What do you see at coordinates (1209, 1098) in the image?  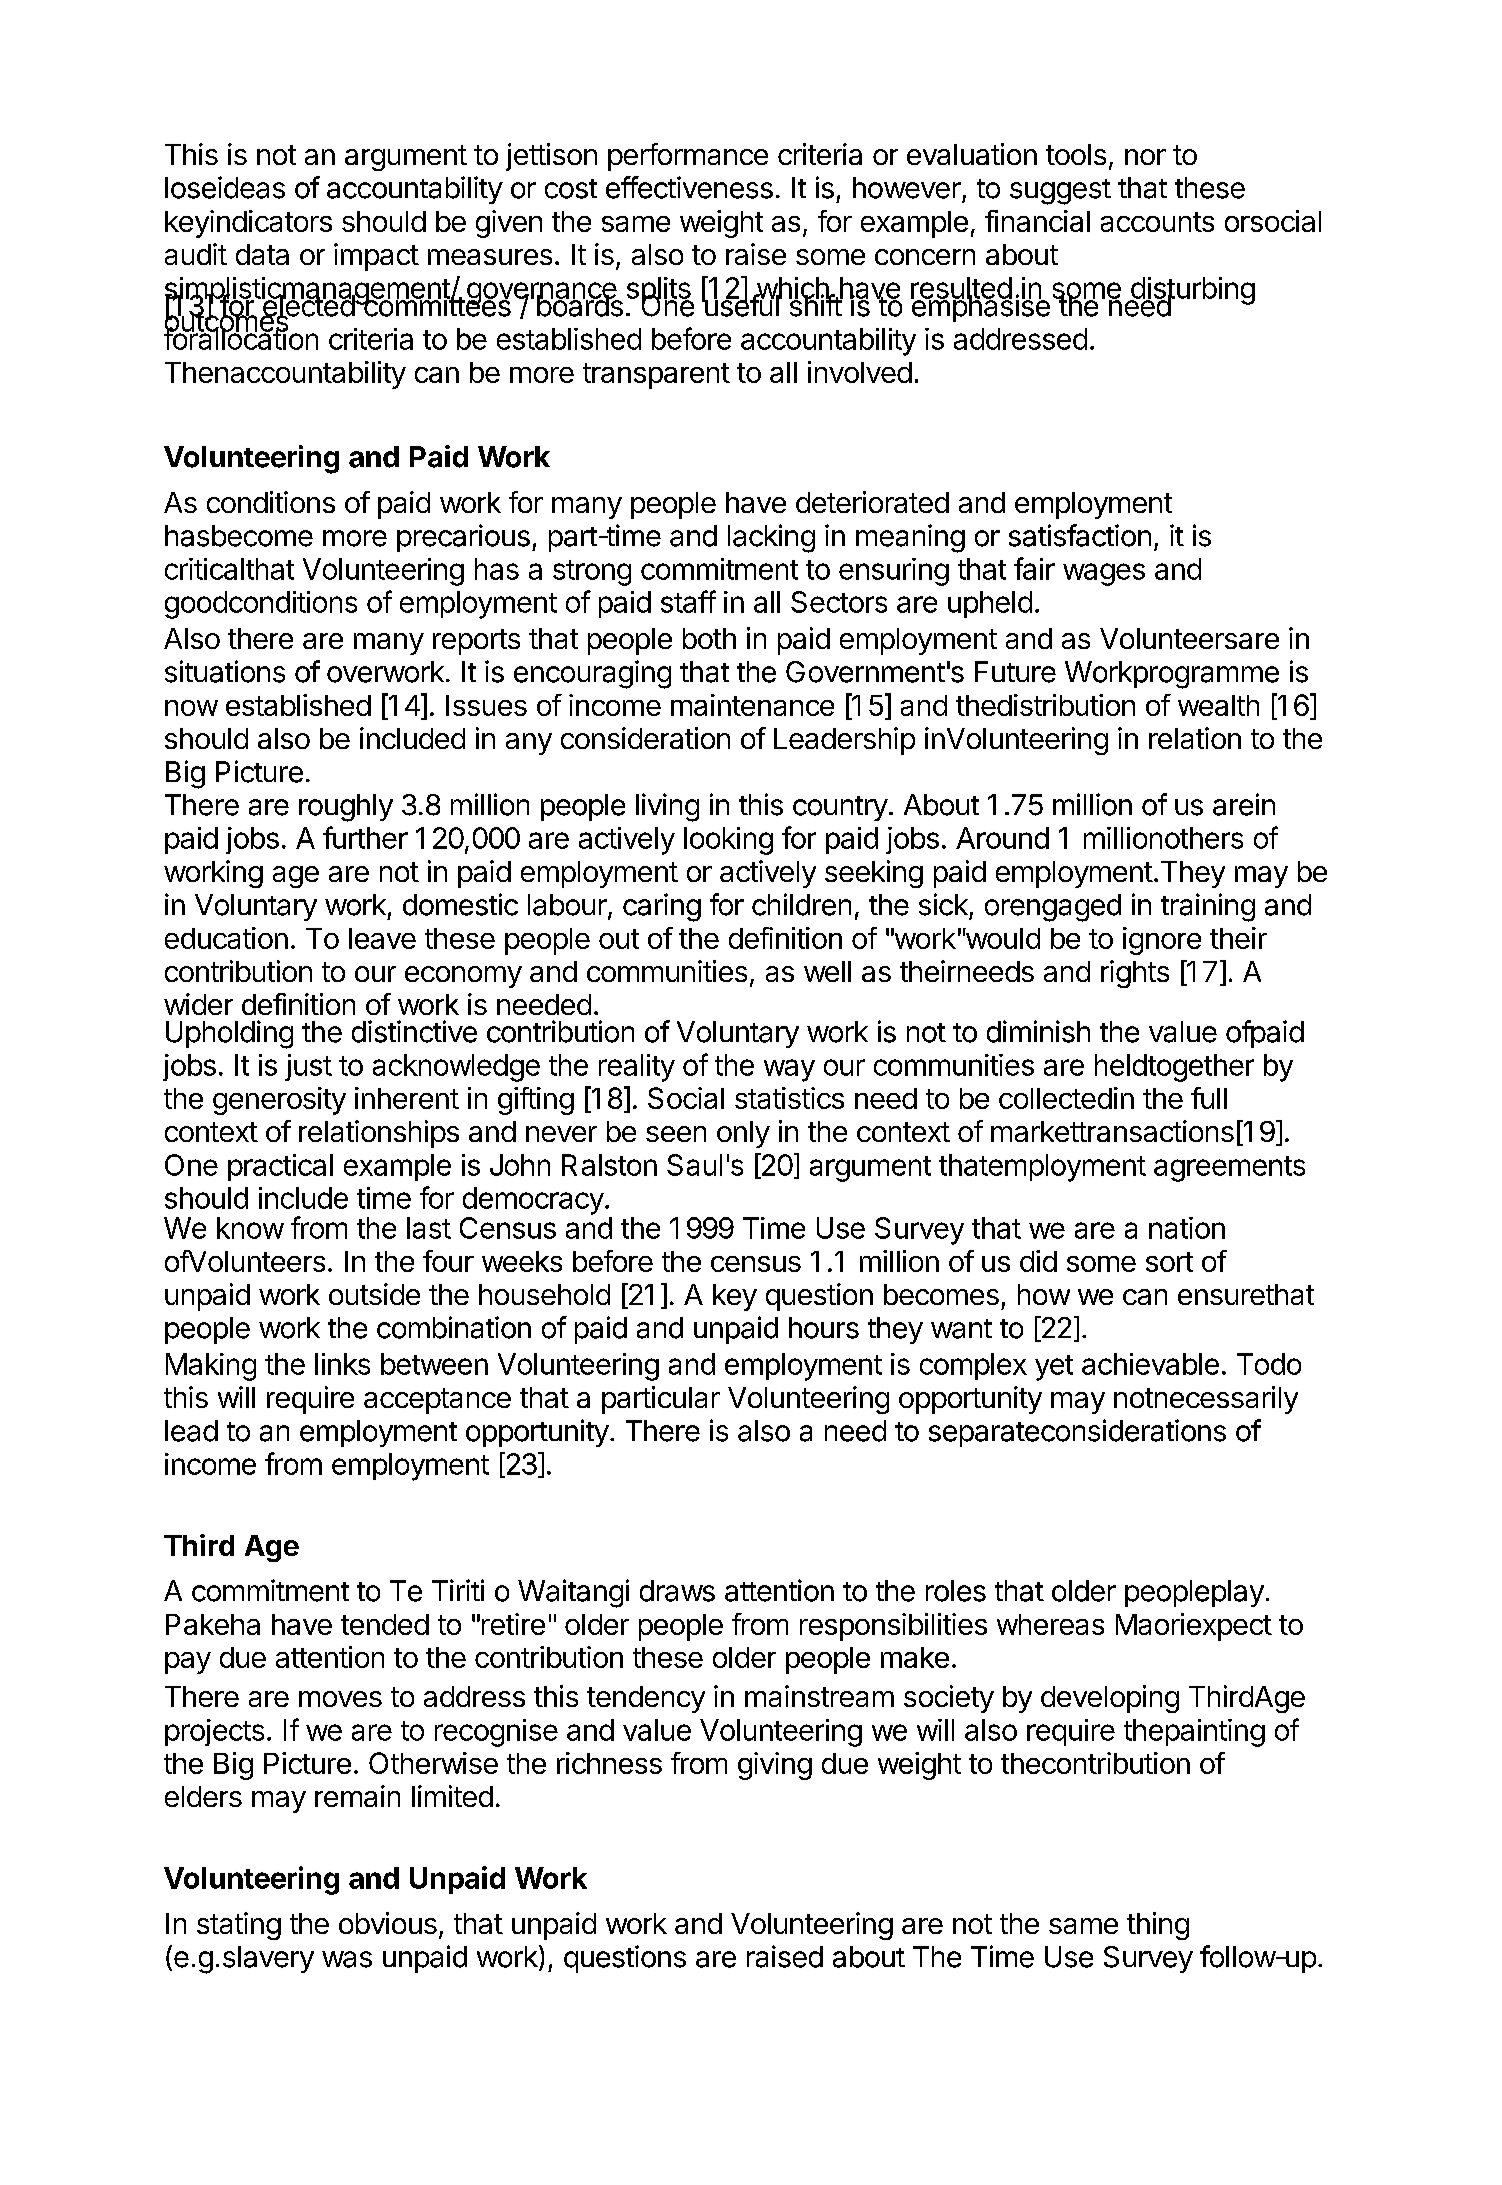 I see `full` at bounding box center [1209, 1098].
